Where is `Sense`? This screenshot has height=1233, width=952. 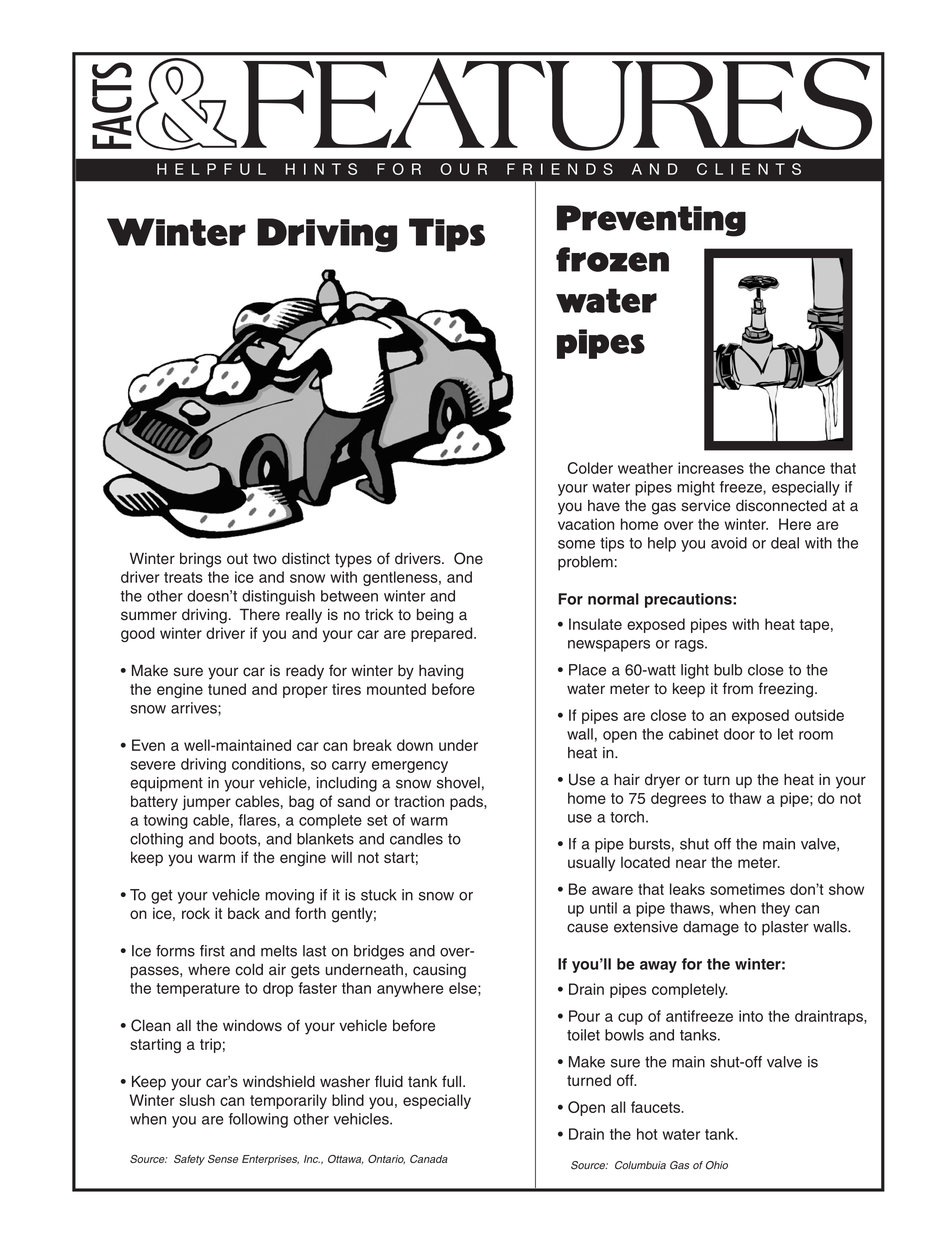
Sense is located at coordinates (223, 1159).
